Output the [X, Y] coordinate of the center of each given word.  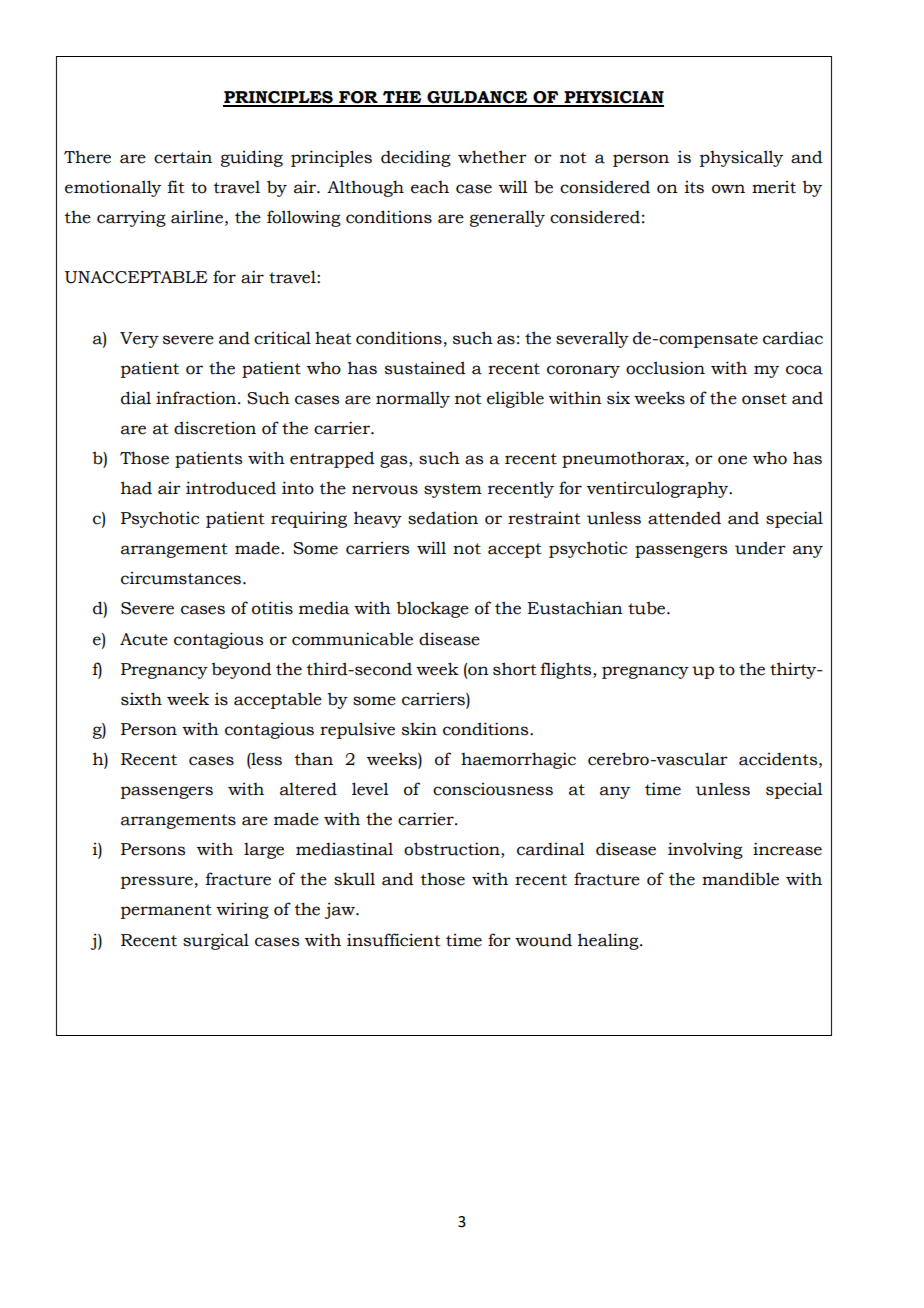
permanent [166, 911]
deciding [416, 158]
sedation [443, 518]
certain [183, 157]
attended [684, 518]
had [136, 488]
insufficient [394, 940]
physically [741, 158]
